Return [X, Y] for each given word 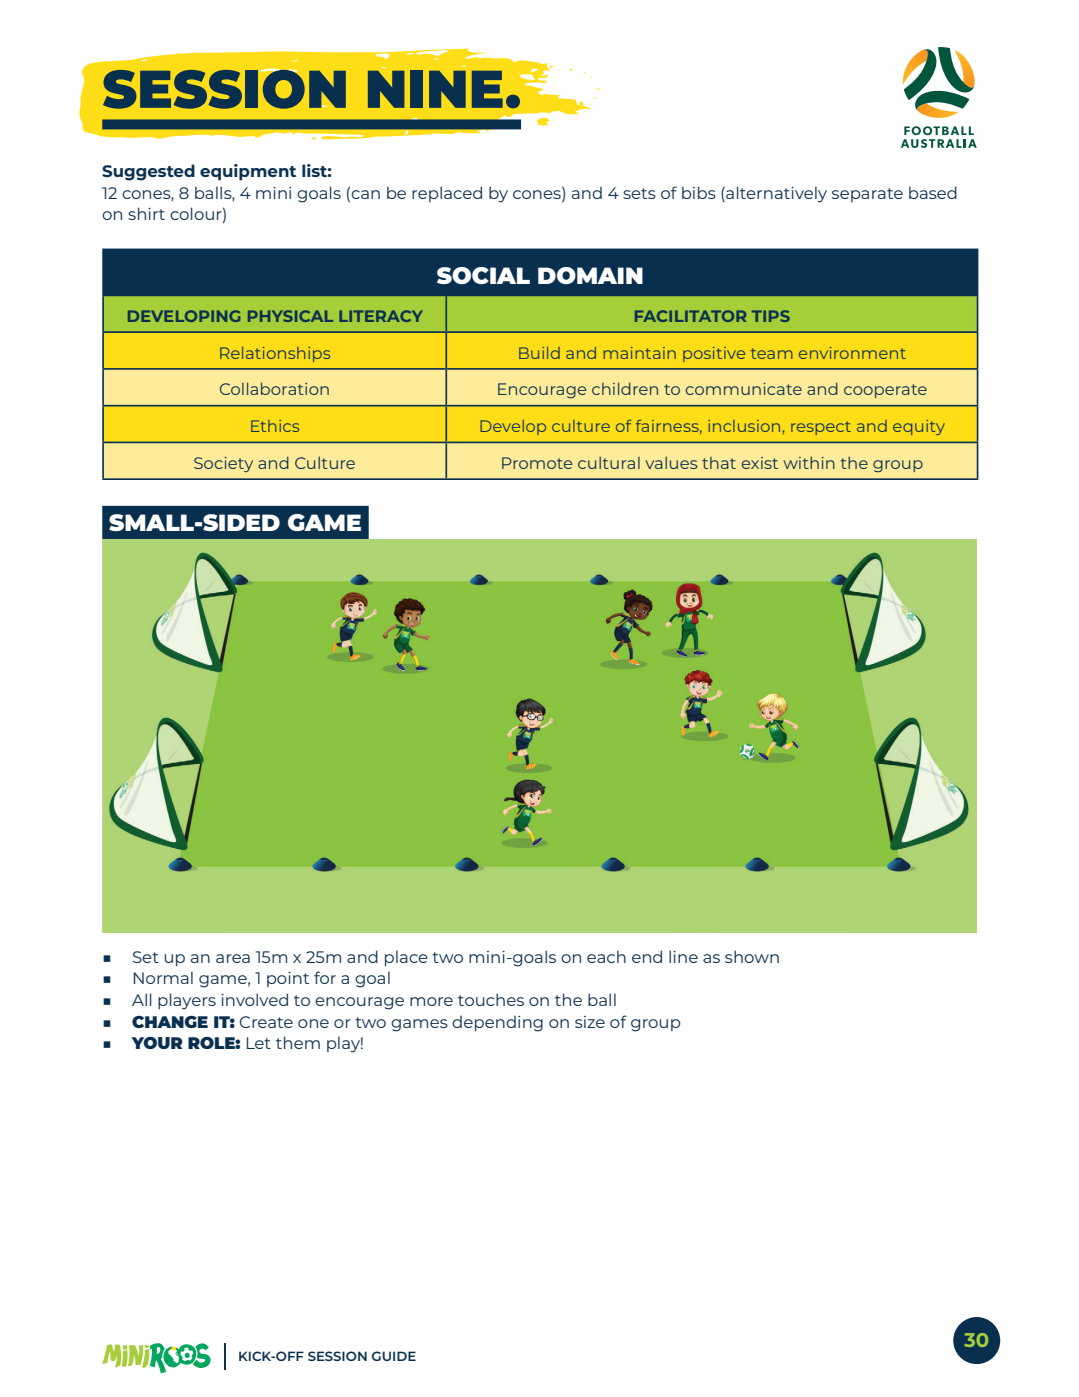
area [233, 958]
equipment [248, 172]
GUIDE [394, 1356]
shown [752, 956]
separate [867, 195]
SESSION [337, 1356]
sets [639, 193]
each [606, 956]
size [590, 1022]
